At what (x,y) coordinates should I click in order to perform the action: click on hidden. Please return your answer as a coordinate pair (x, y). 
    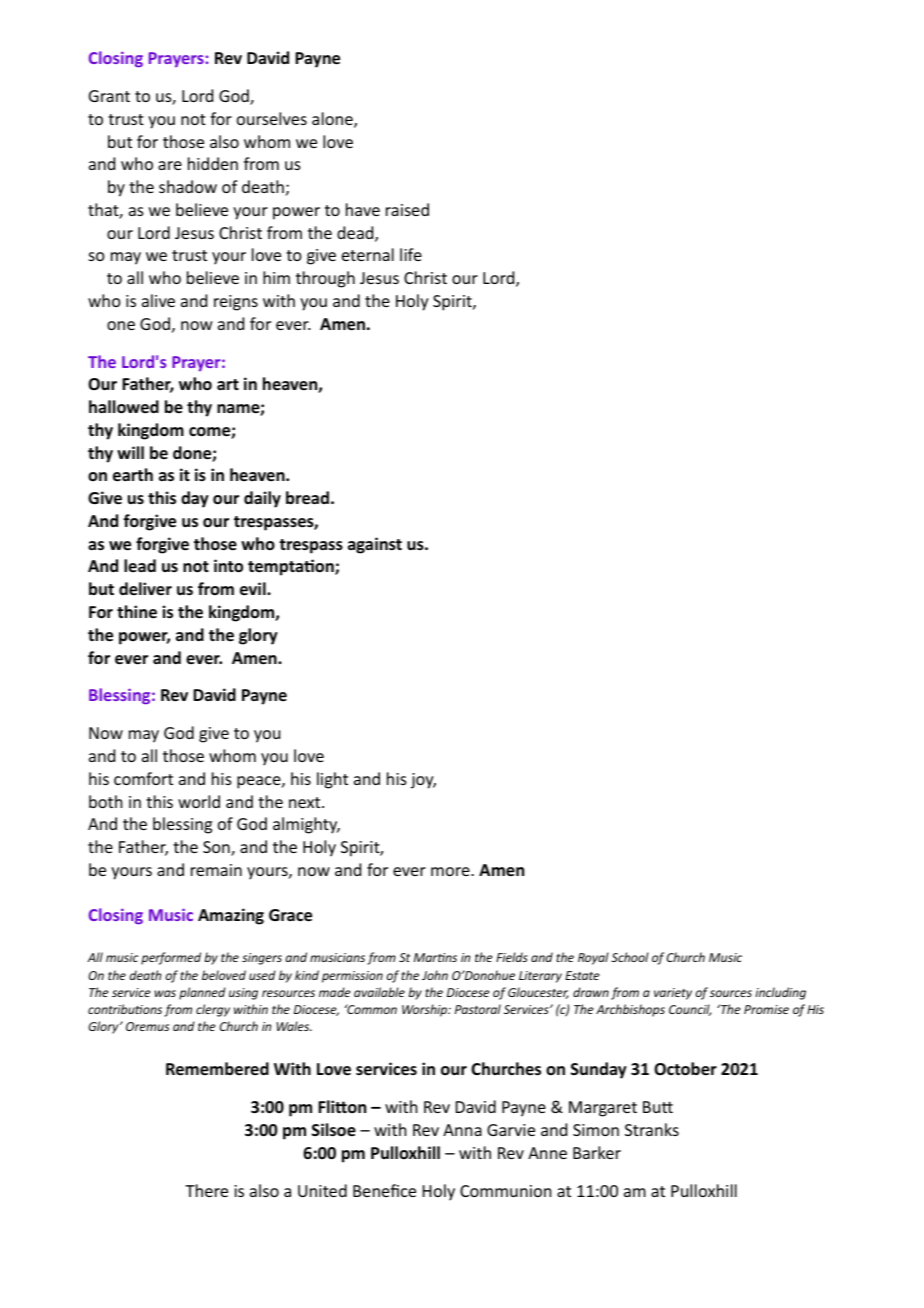
    Looking at the image, I should click on (213, 163).
